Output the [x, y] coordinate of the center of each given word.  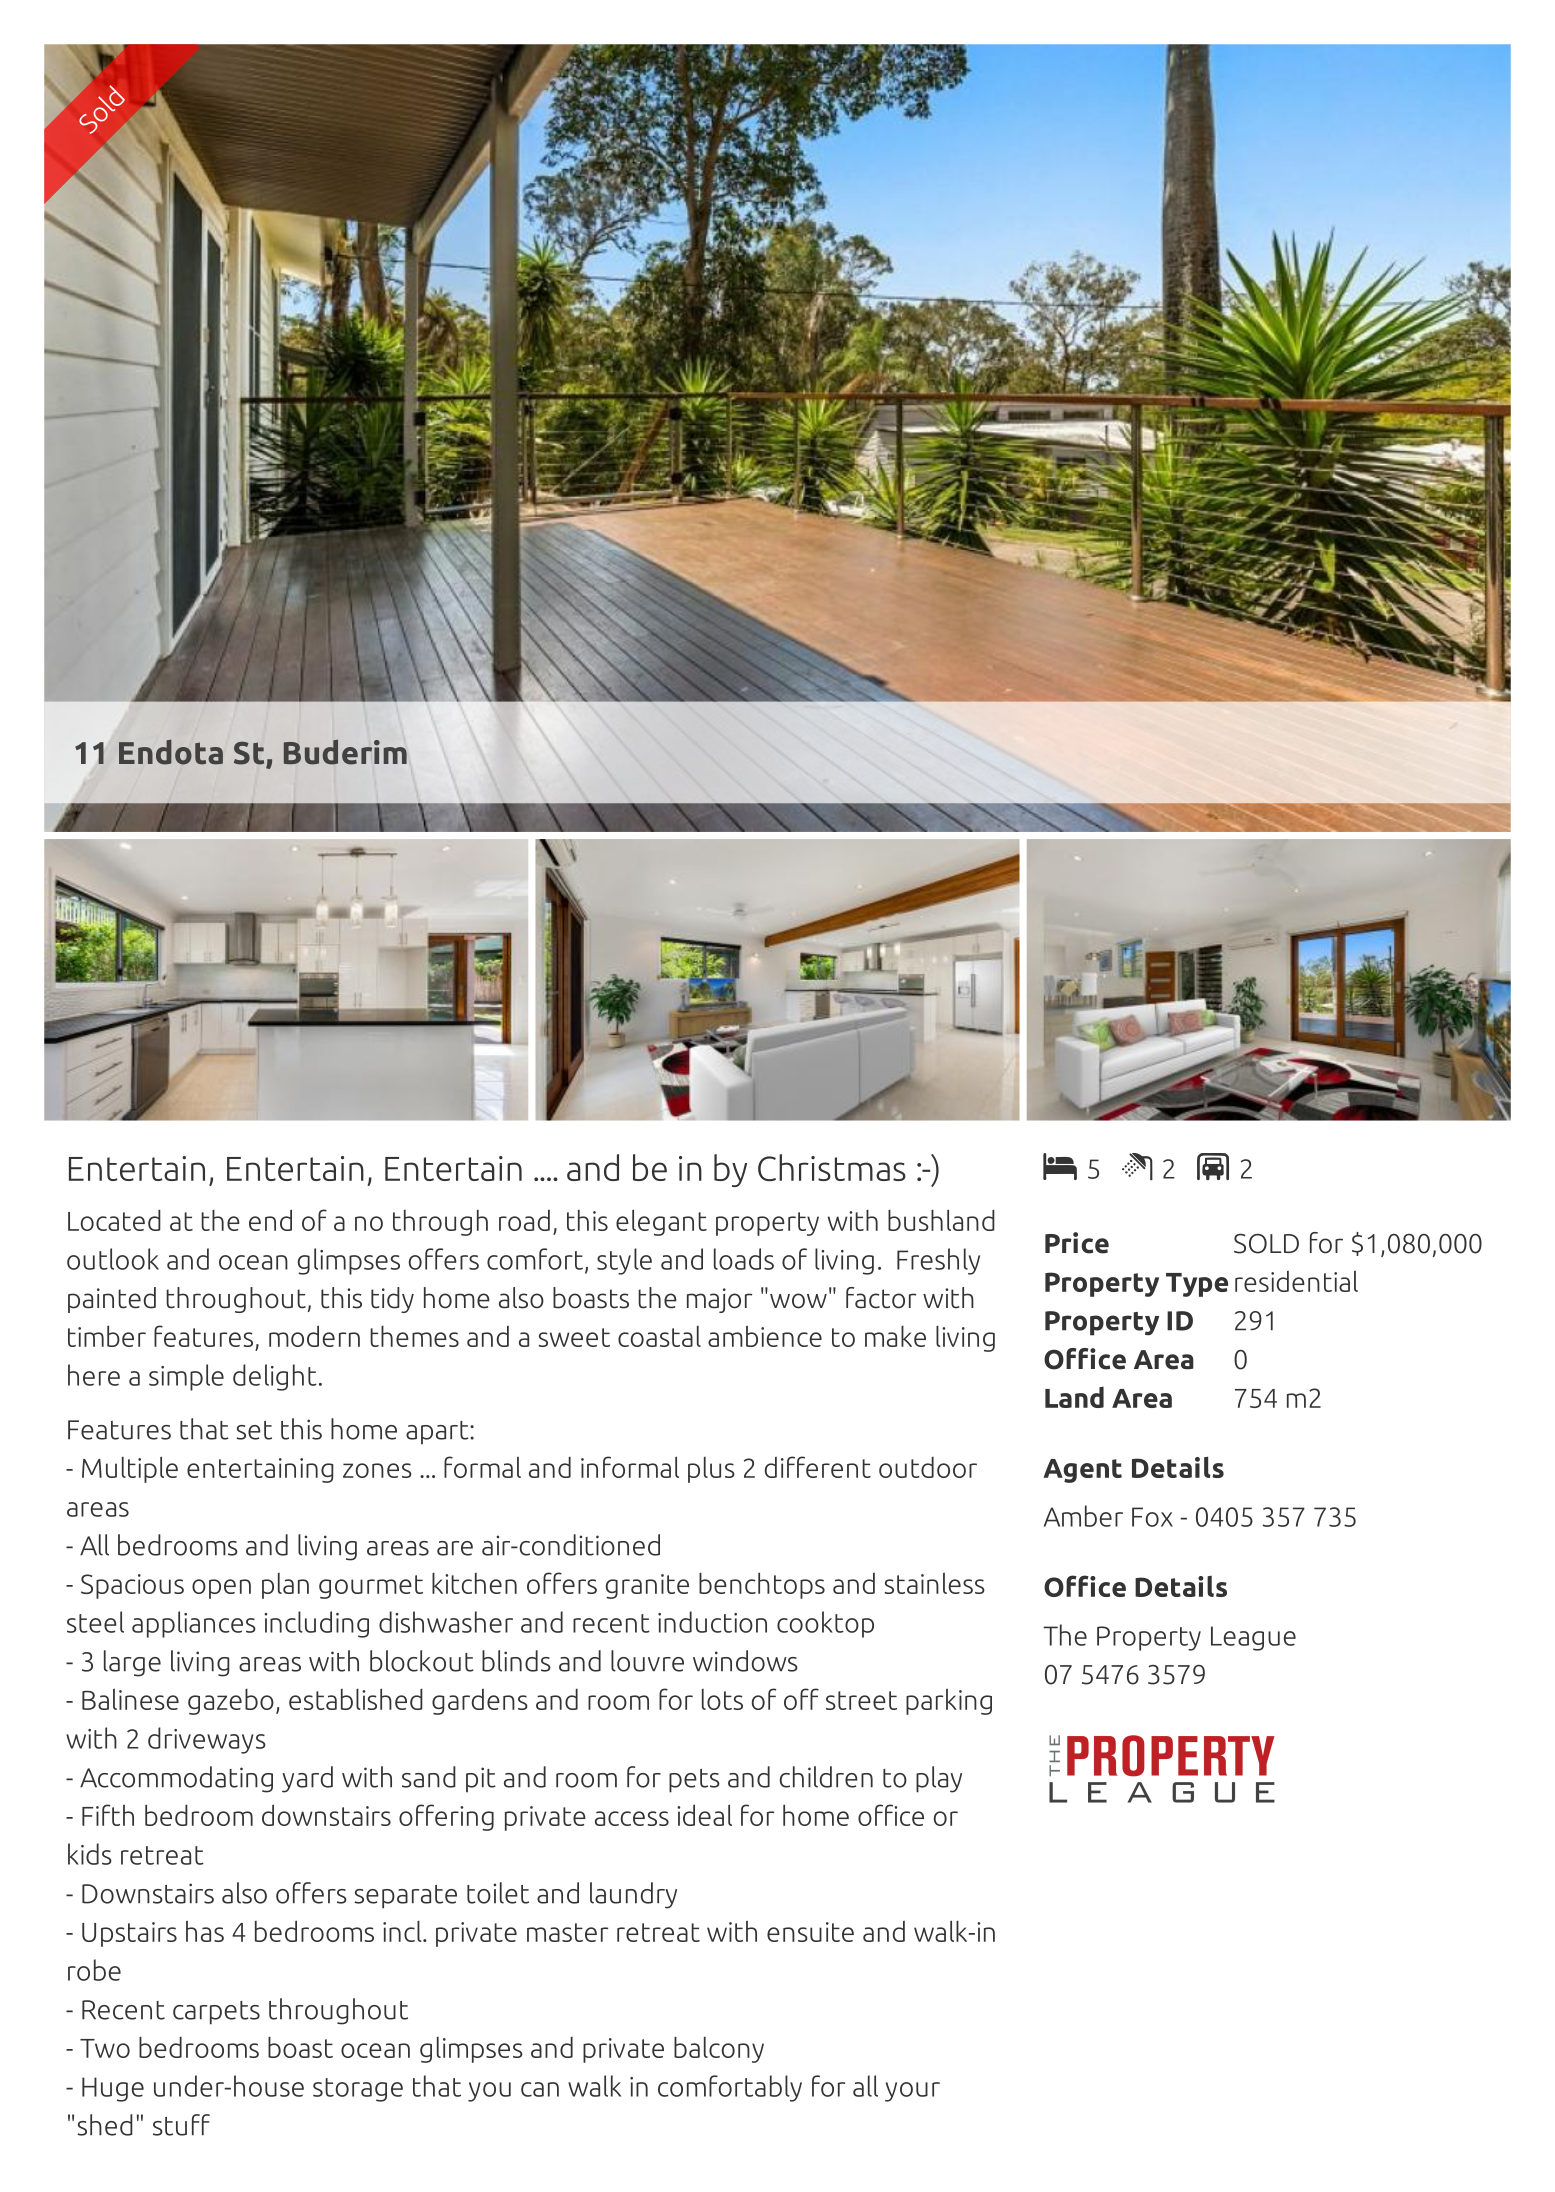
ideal [704, 1815]
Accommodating [176, 1779]
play [939, 1779]
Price [1077, 1243]
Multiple [130, 1469]
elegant [661, 1222]
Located [114, 1220]
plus [711, 1470]
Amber [1083, 1516]
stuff [181, 2125]
